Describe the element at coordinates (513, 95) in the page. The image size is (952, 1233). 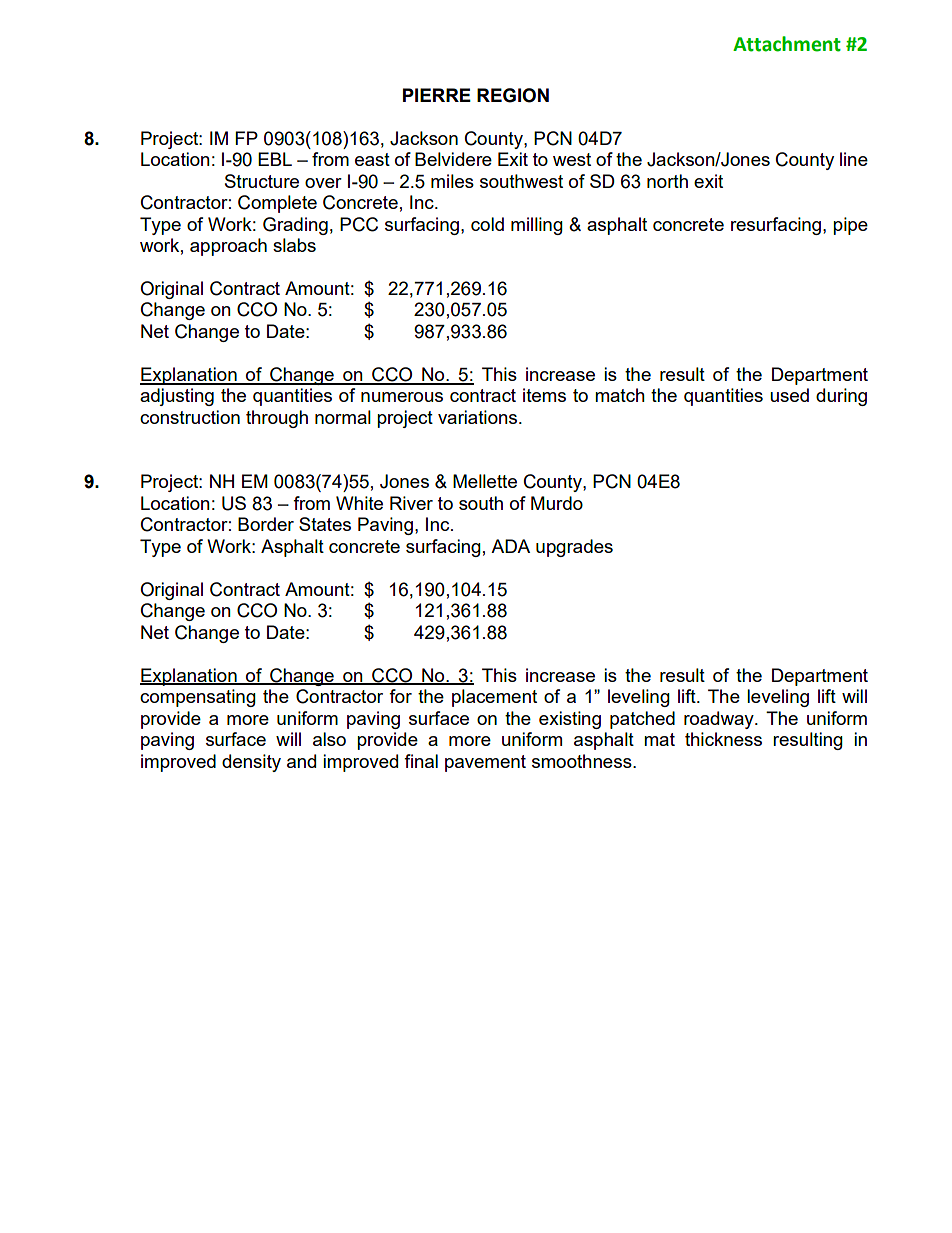
I see `REGION` at that location.
